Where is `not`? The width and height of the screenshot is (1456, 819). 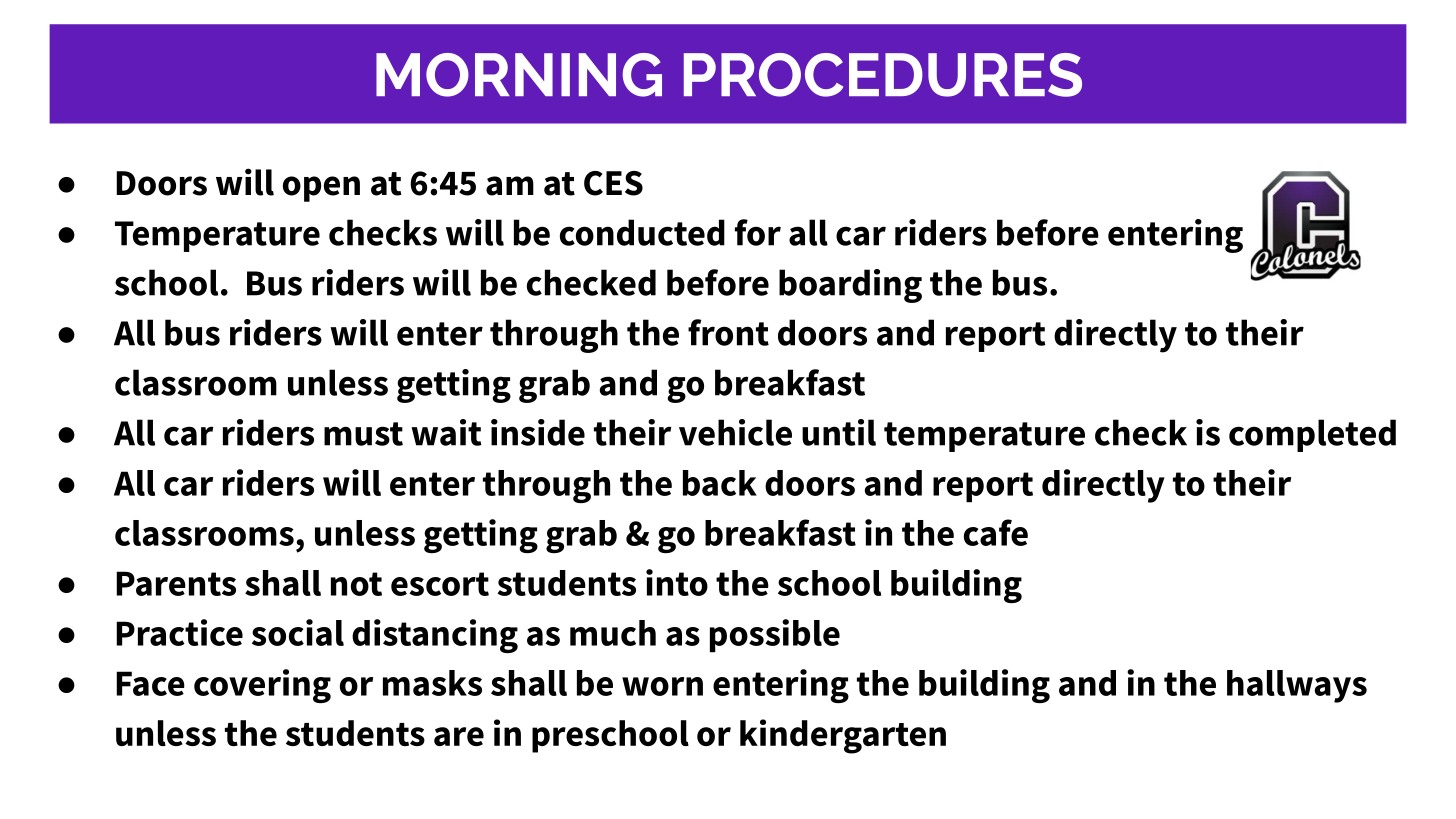
not is located at coordinates (356, 584).
